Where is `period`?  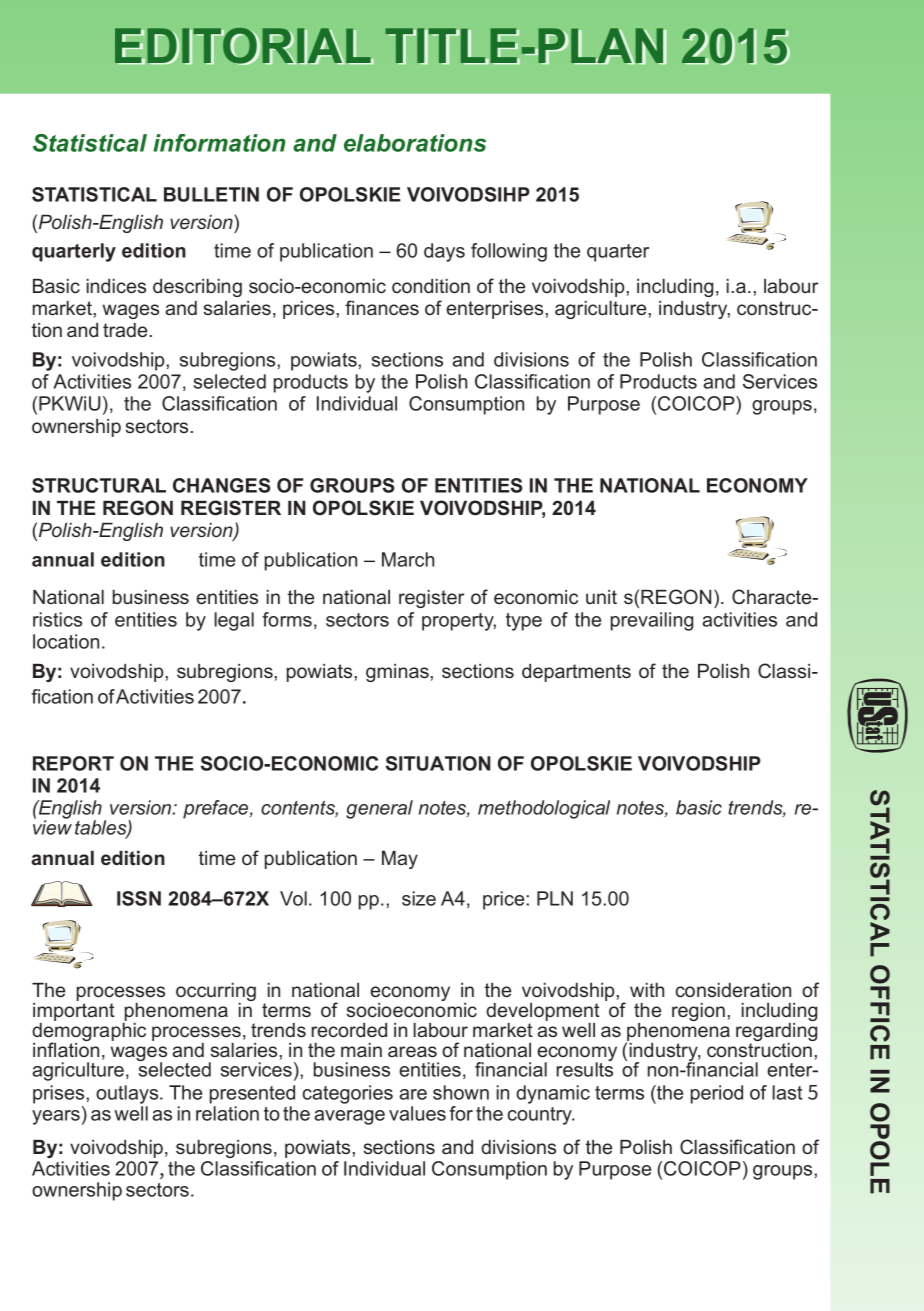
period is located at coordinates (717, 1094).
